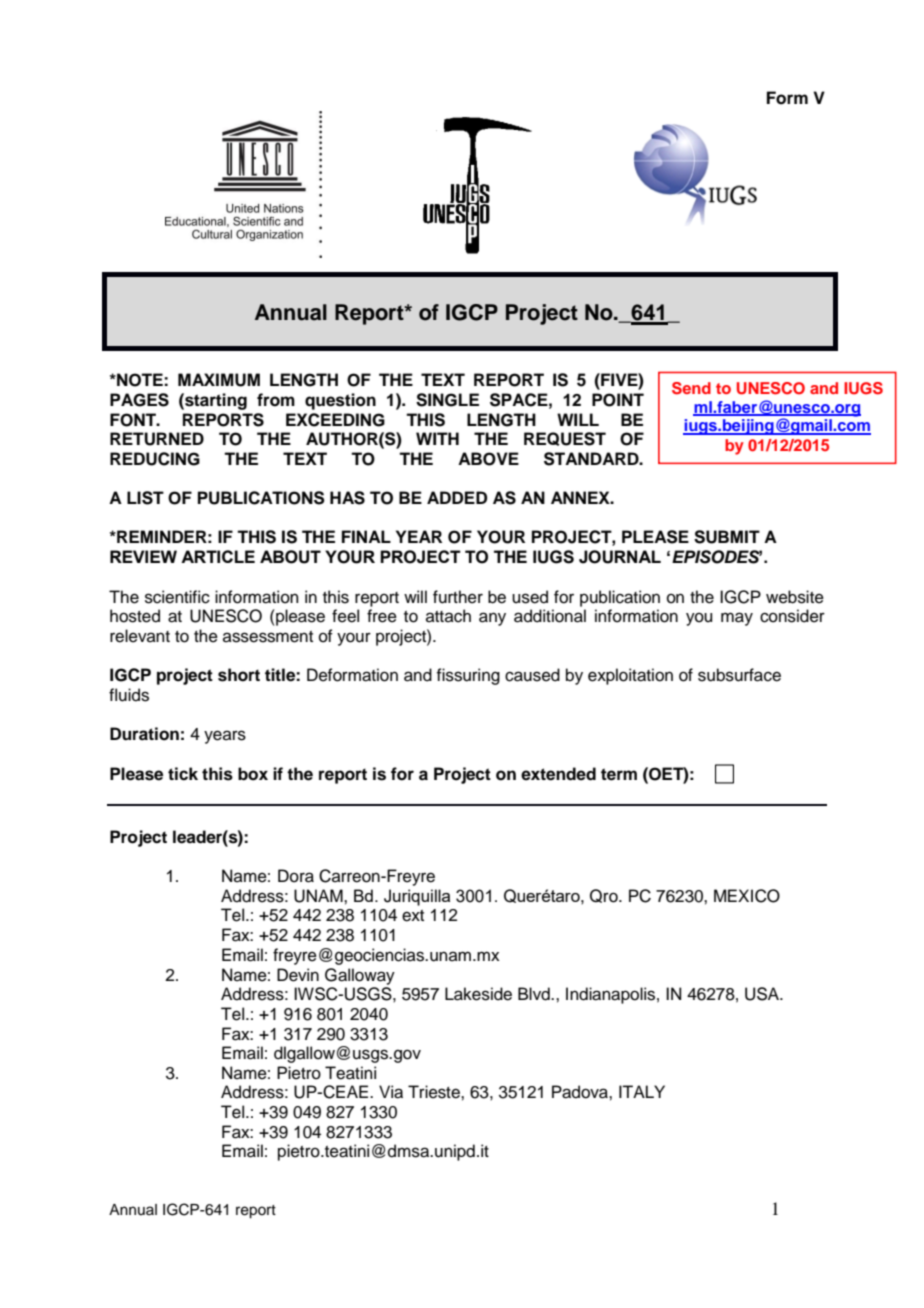  Describe the element at coordinates (691, 388) in the screenshot. I see `Send` at that location.
